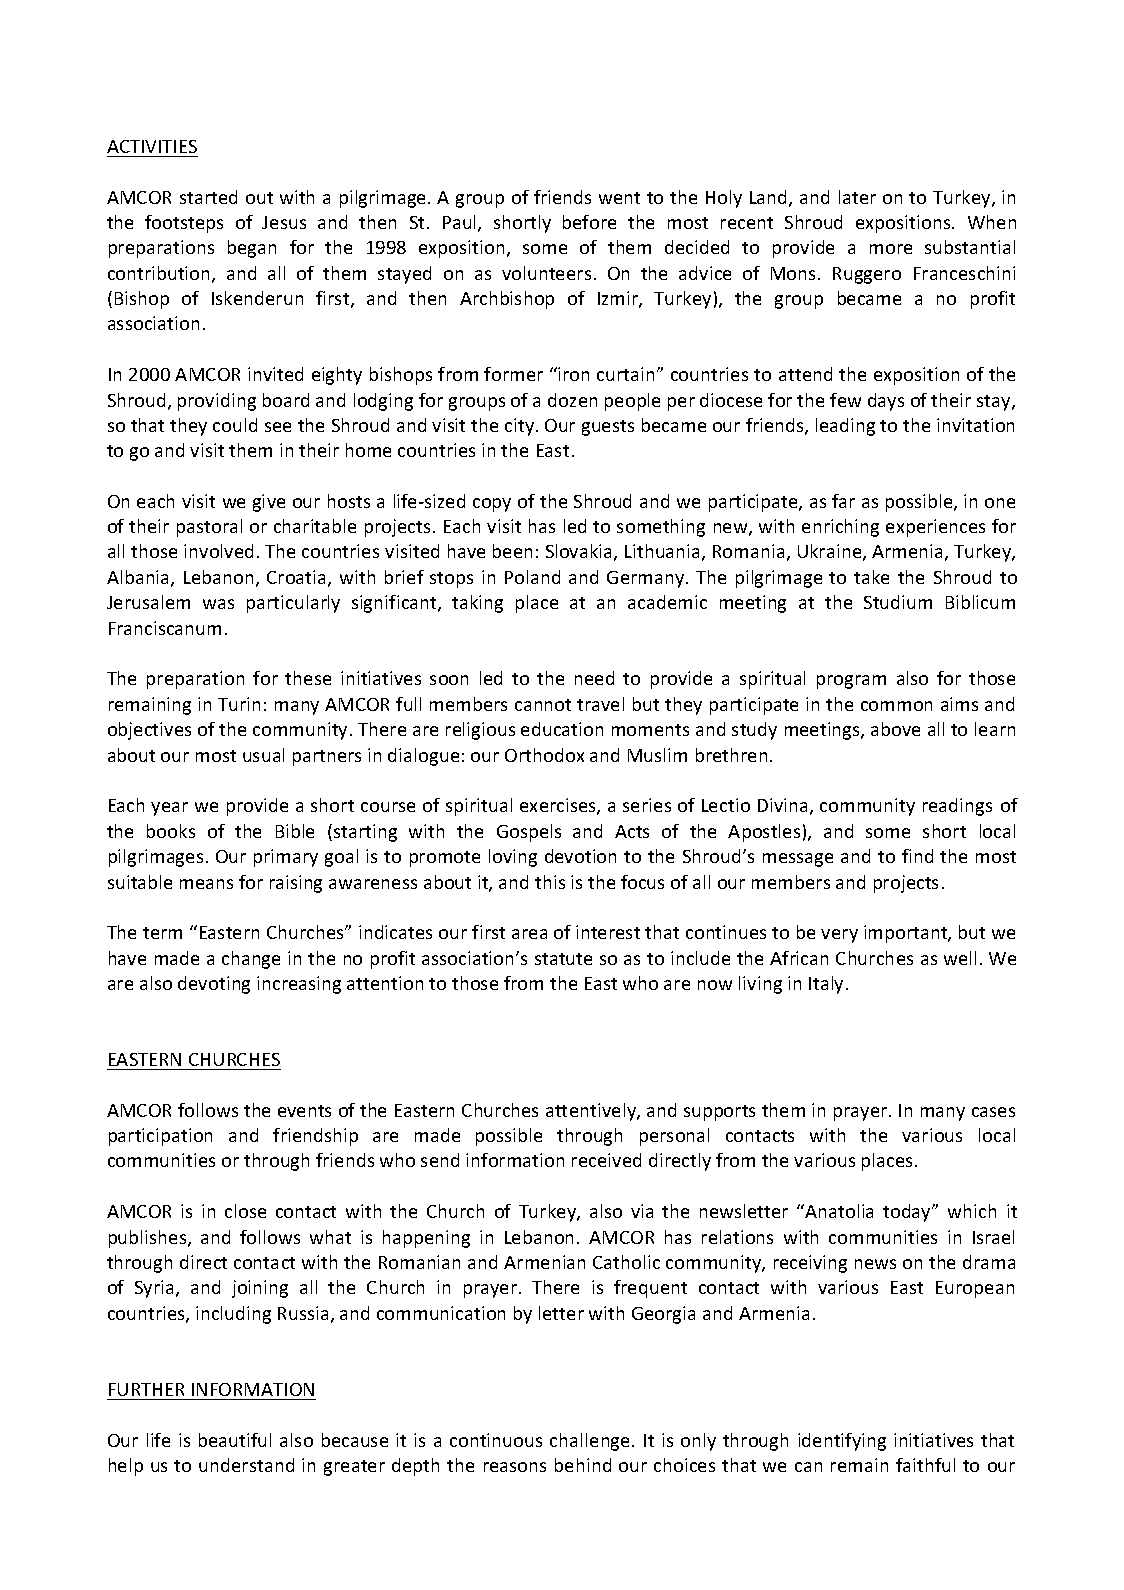 The width and height of the image is (1124, 1590). I want to click on year, so click(169, 809).
